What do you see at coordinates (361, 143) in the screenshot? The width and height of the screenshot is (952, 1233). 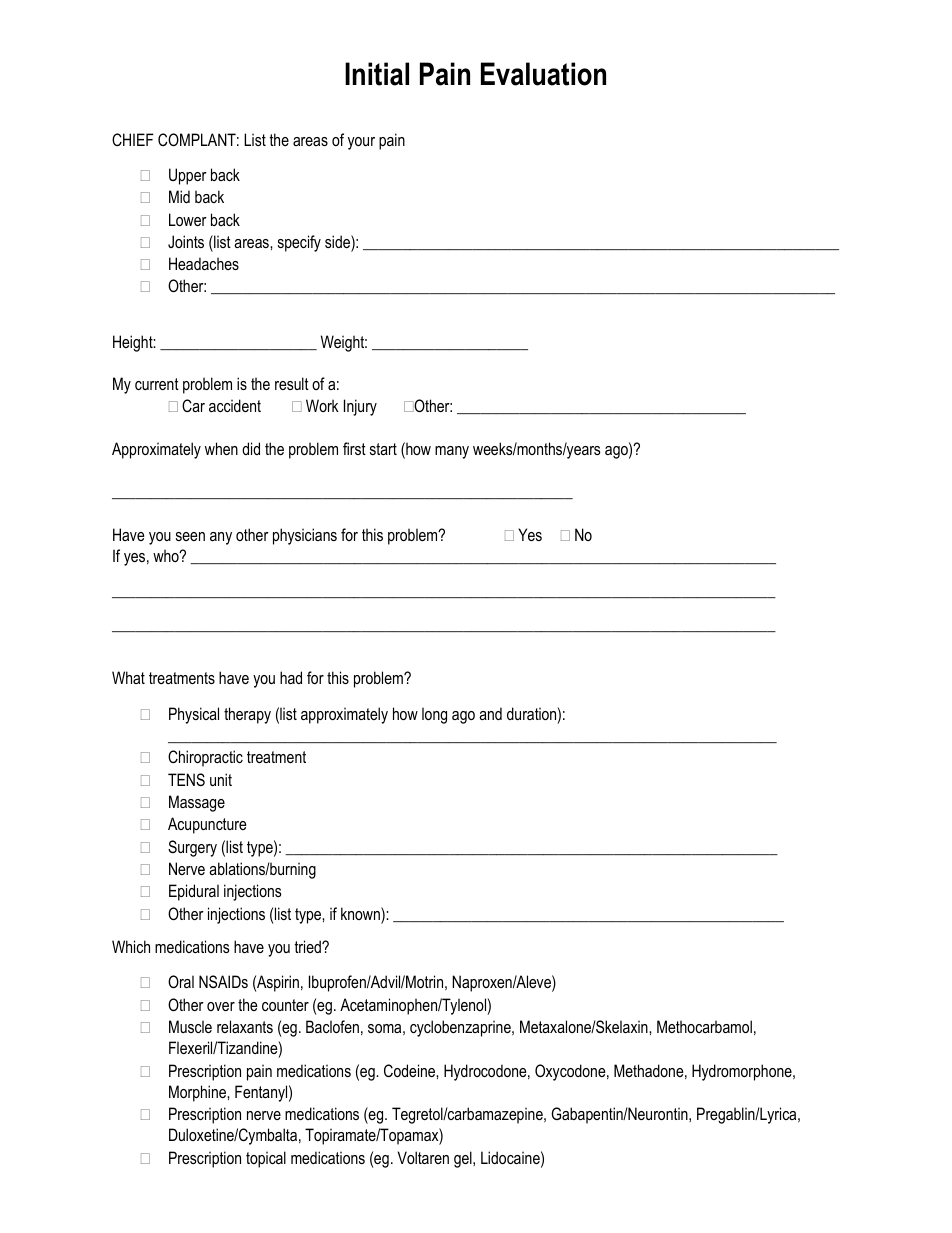 I see `your` at bounding box center [361, 143].
